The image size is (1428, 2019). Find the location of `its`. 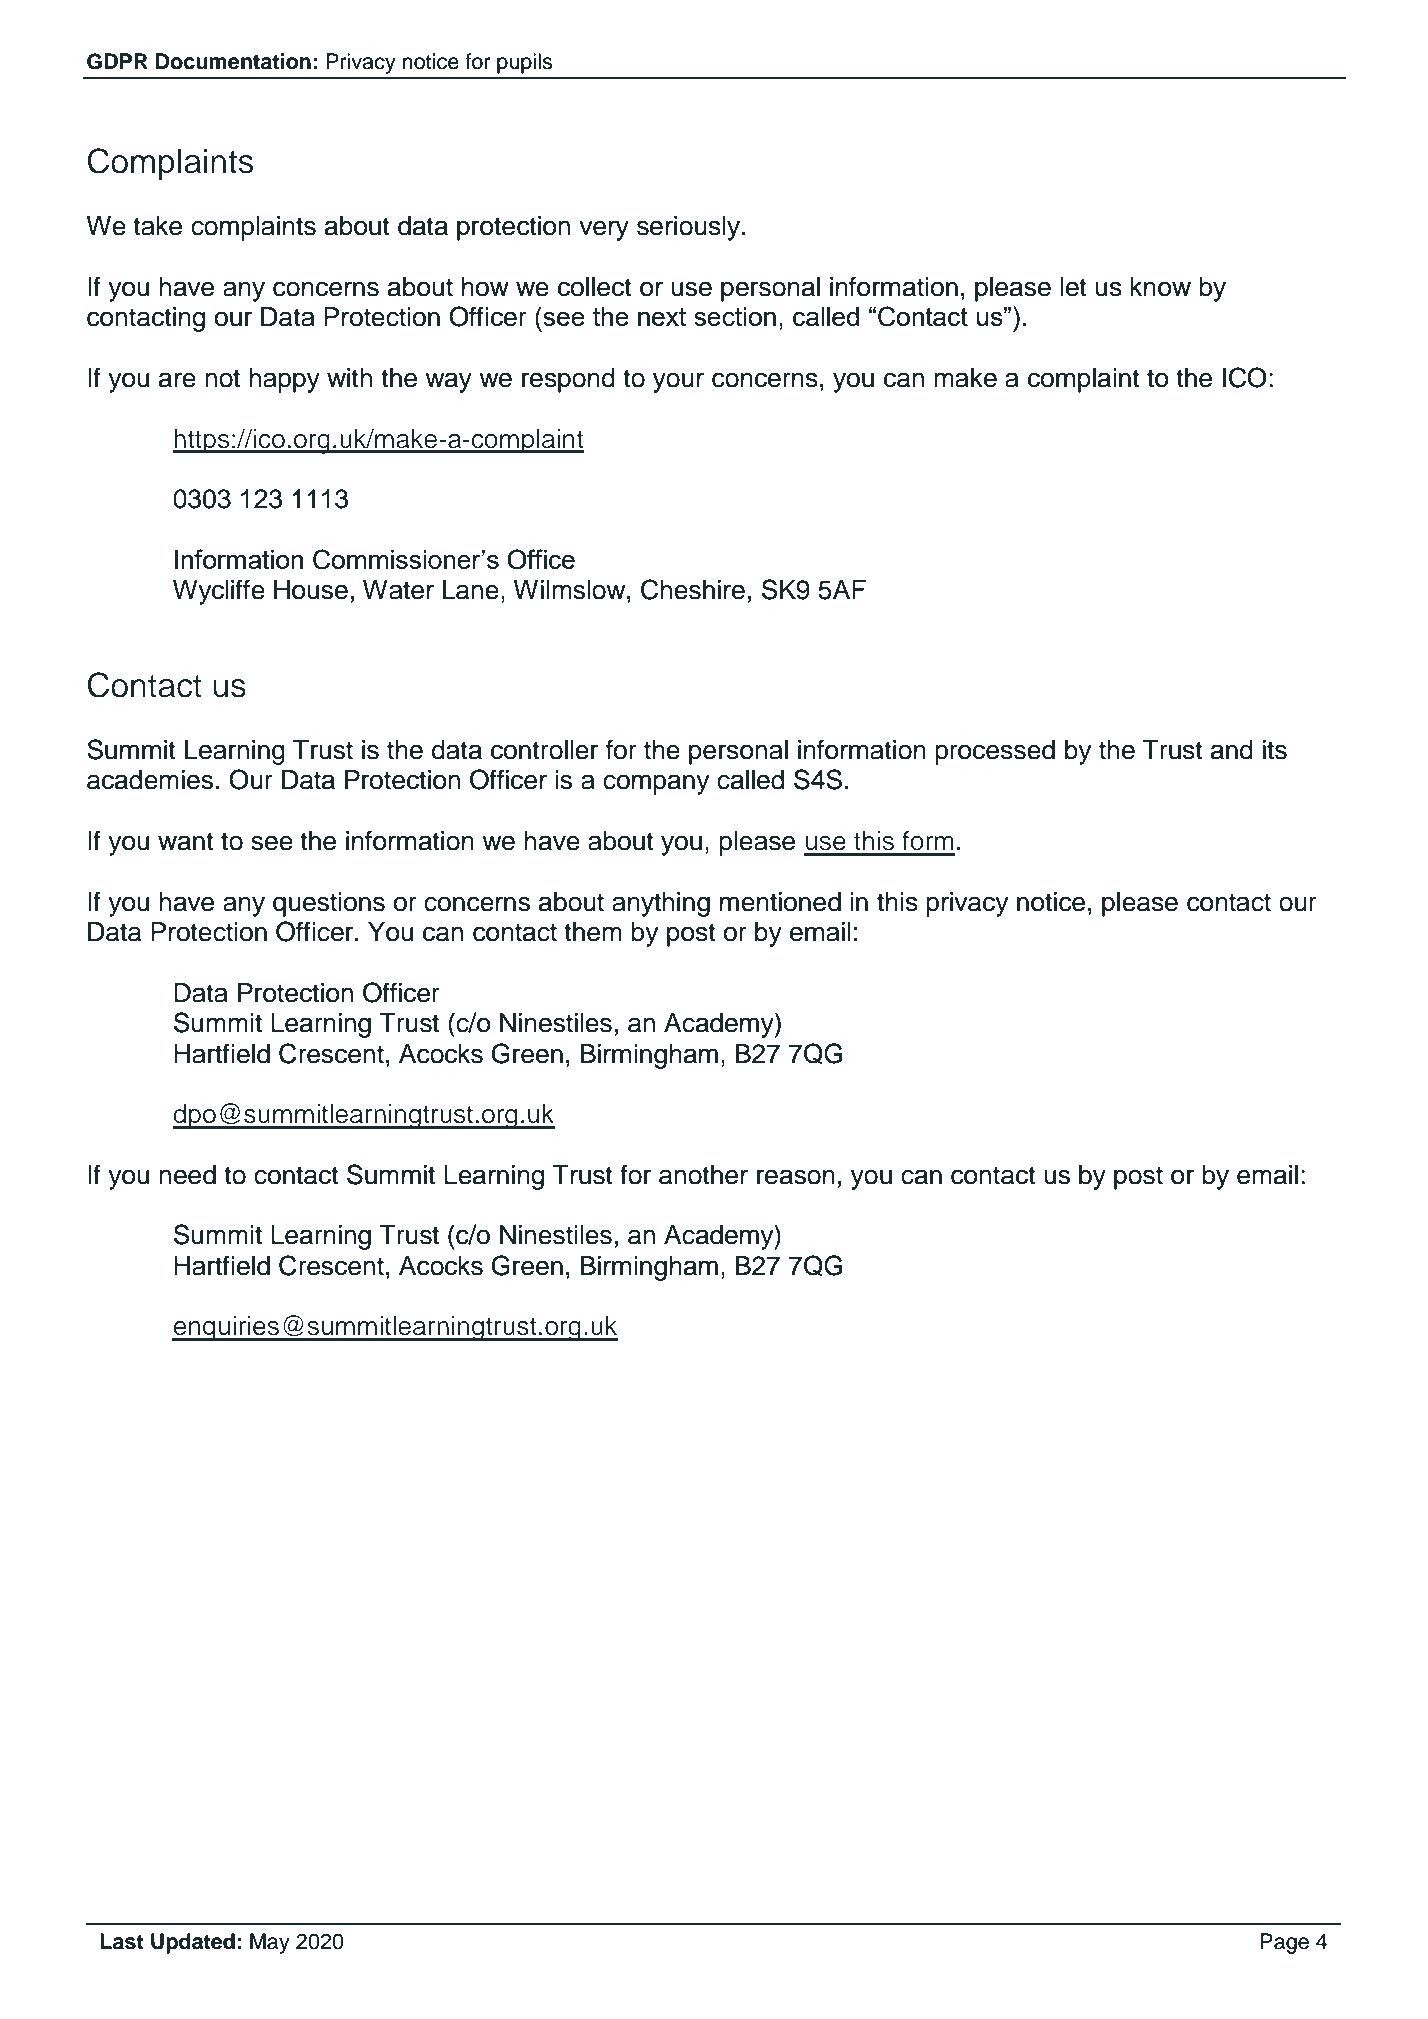

its is located at coordinates (1275, 750).
